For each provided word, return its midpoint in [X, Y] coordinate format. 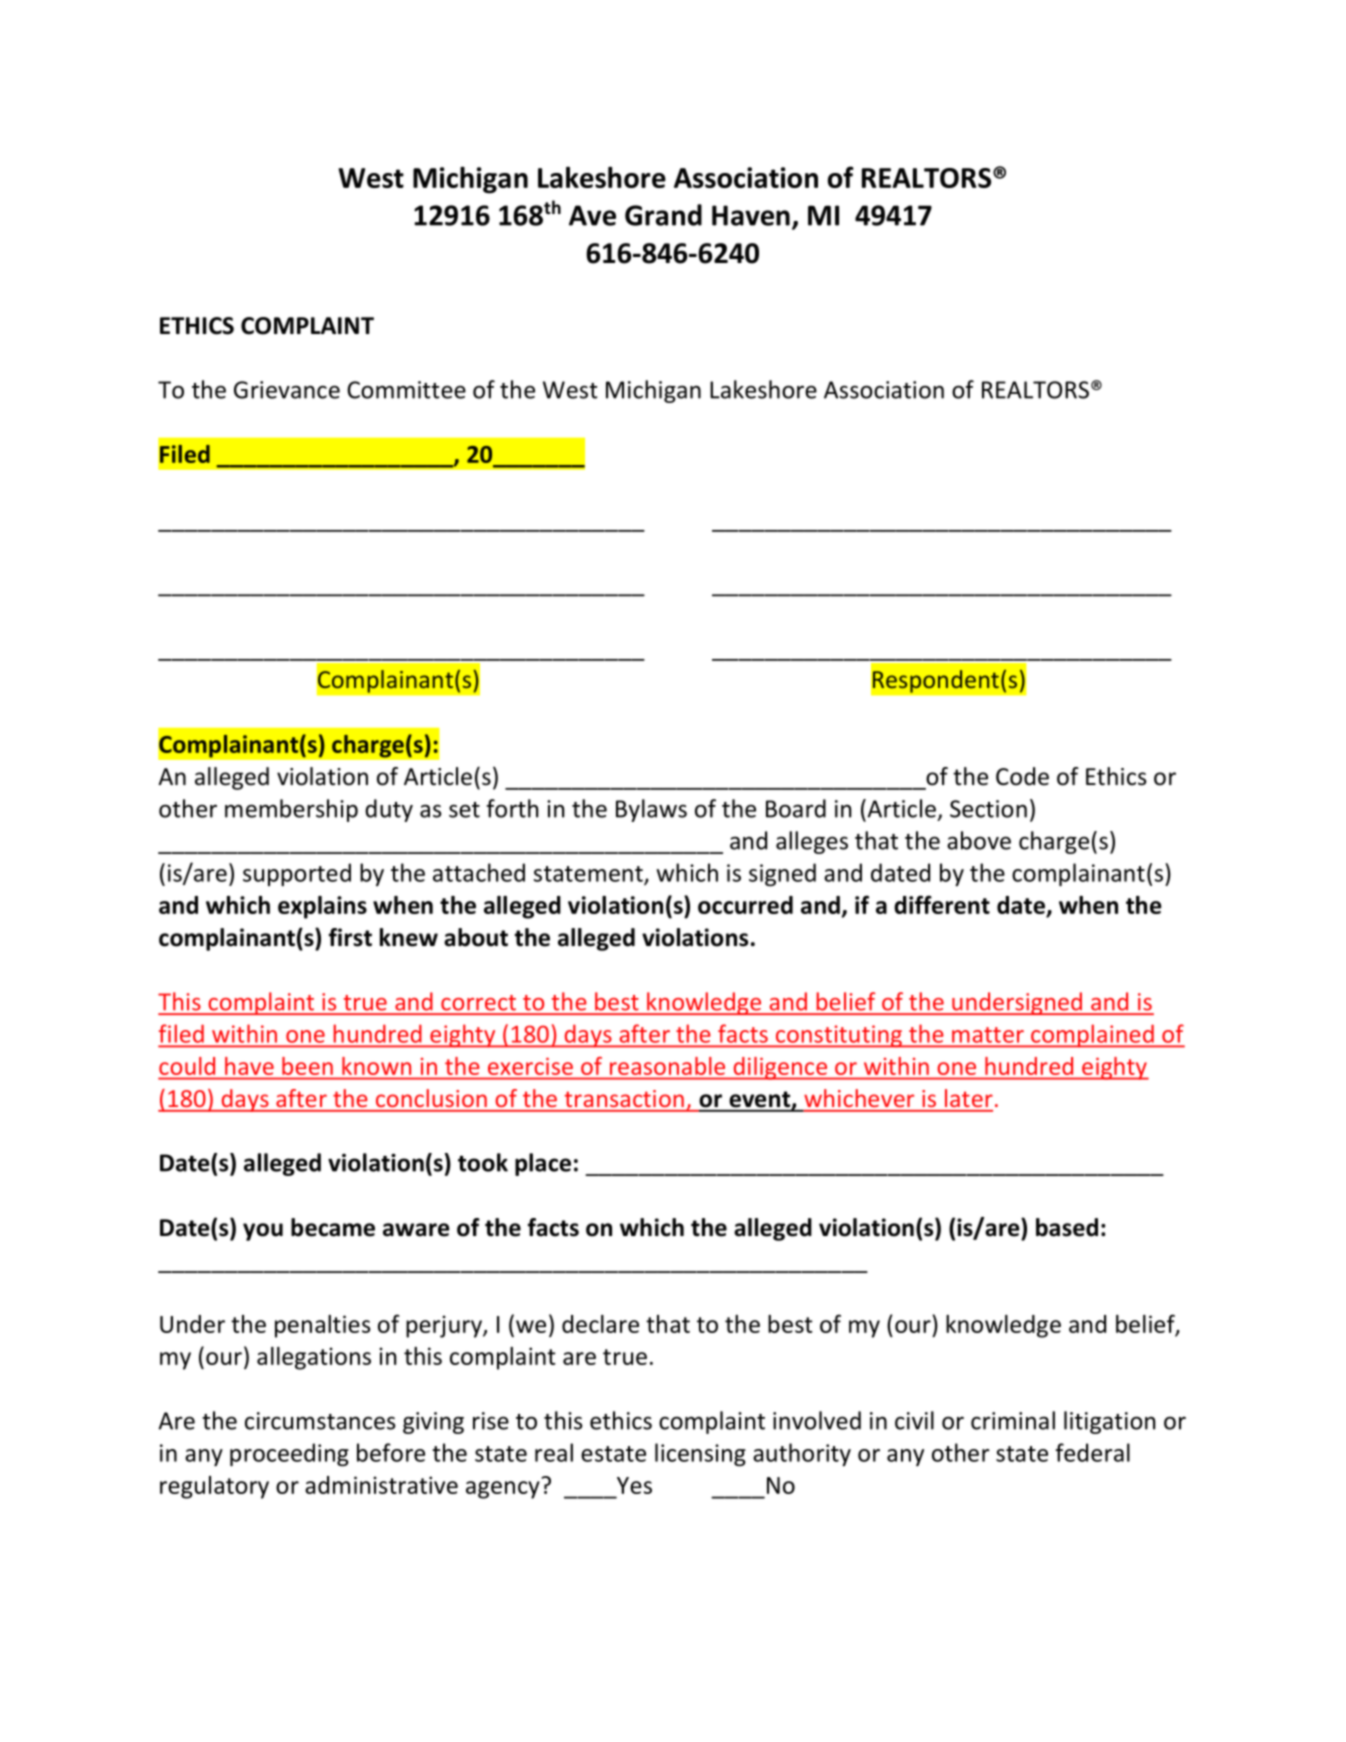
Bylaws [651, 810]
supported [297, 874]
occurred [745, 905]
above [979, 840]
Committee [406, 390]
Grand [663, 215]
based [1067, 1227]
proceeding [289, 1454]
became [333, 1227]
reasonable [667, 1066]
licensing [700, 1454]
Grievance [287, 390]
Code [1022, 776]
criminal [1013, 1420]
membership [291, 810]
